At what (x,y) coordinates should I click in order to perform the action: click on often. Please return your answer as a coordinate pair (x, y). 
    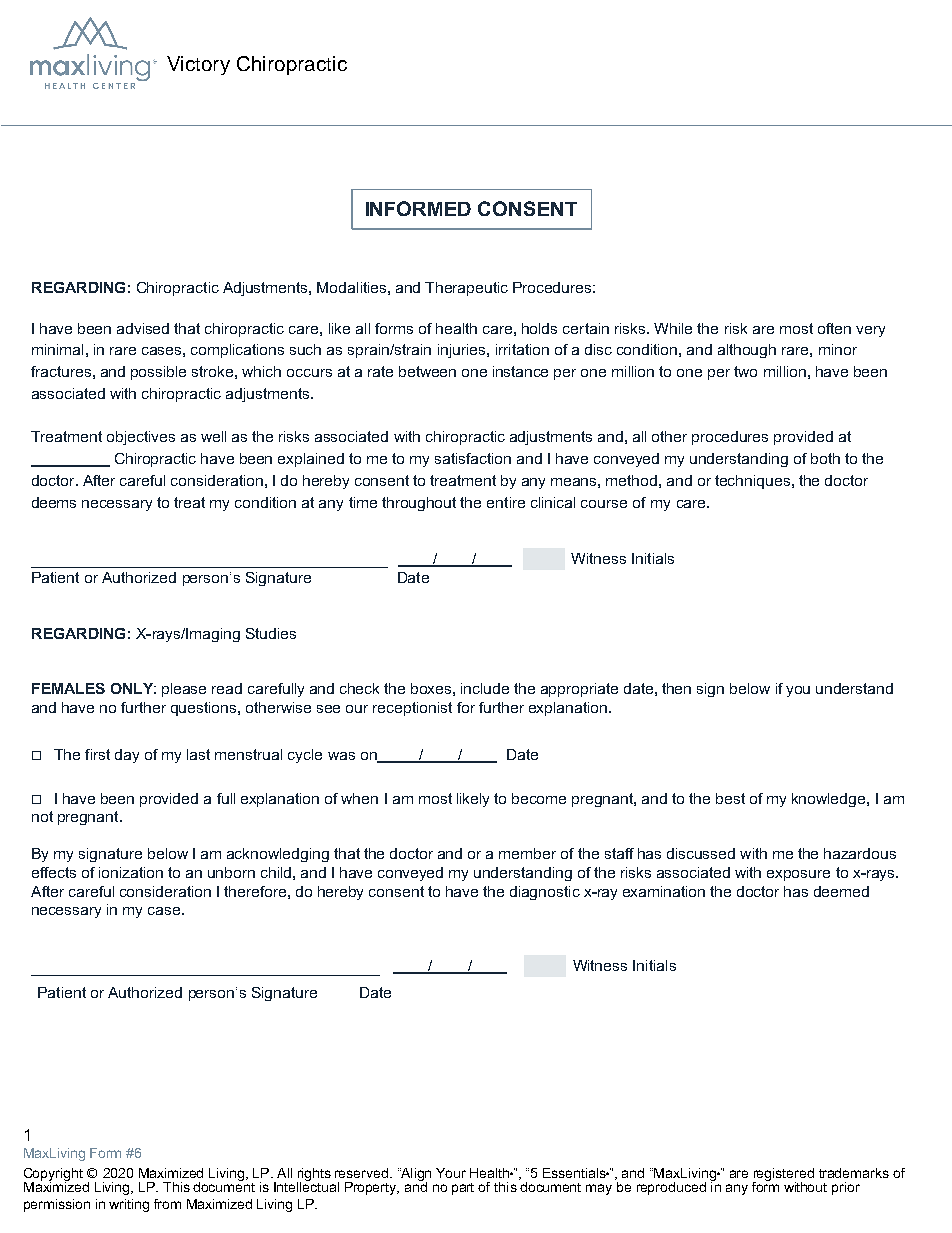
    Looking at the image, I should click on (834, 328).
